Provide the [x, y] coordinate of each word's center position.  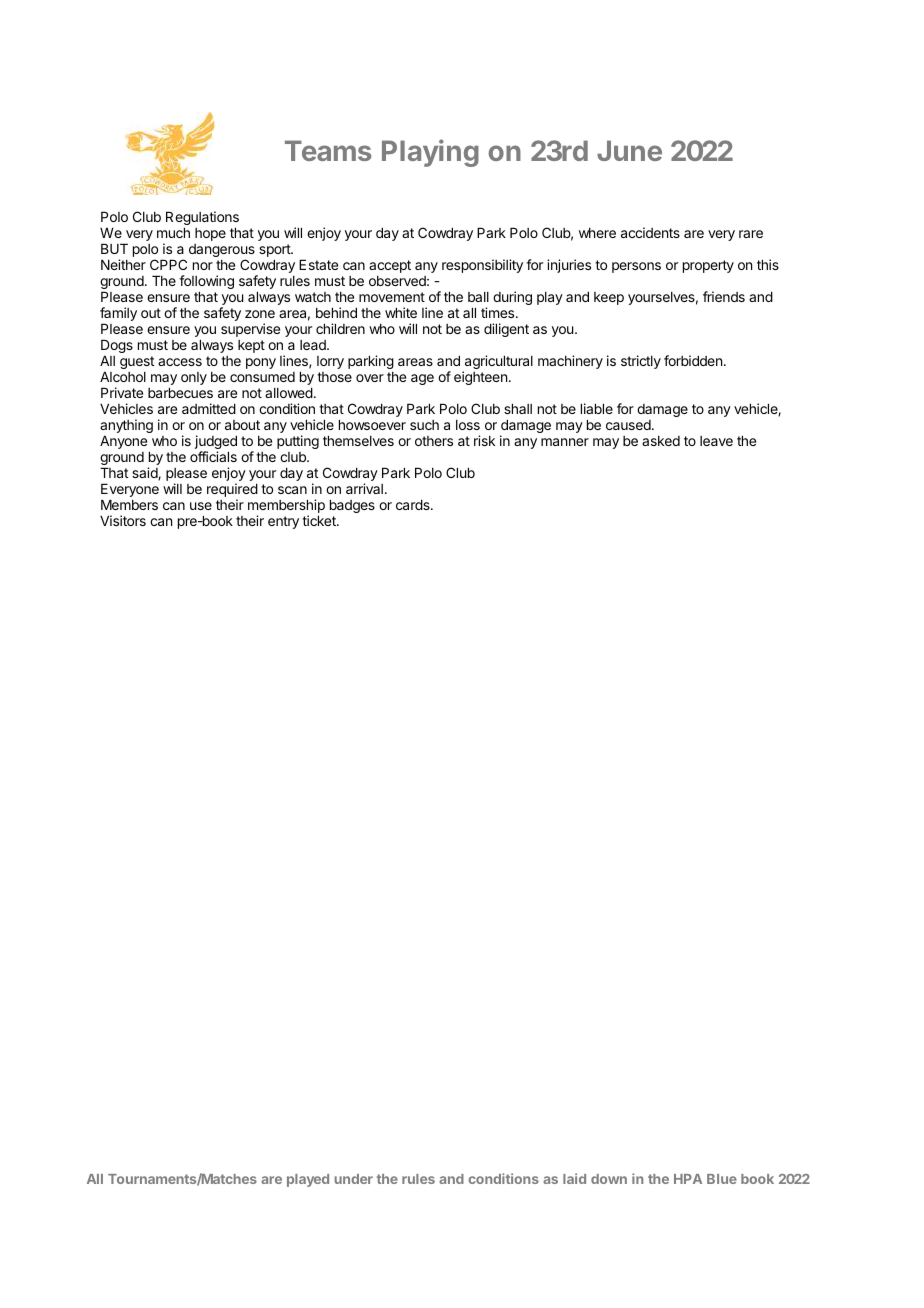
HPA [688, 1179]
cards [414, 504]
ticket [320, 520]
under [354, 1179]
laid [574, 1178]
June [629, 150]
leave [716, 441]
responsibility [482, 266]
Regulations [202, 219]
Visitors [123, 520]
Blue [722, 1179]
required [232, 491]
